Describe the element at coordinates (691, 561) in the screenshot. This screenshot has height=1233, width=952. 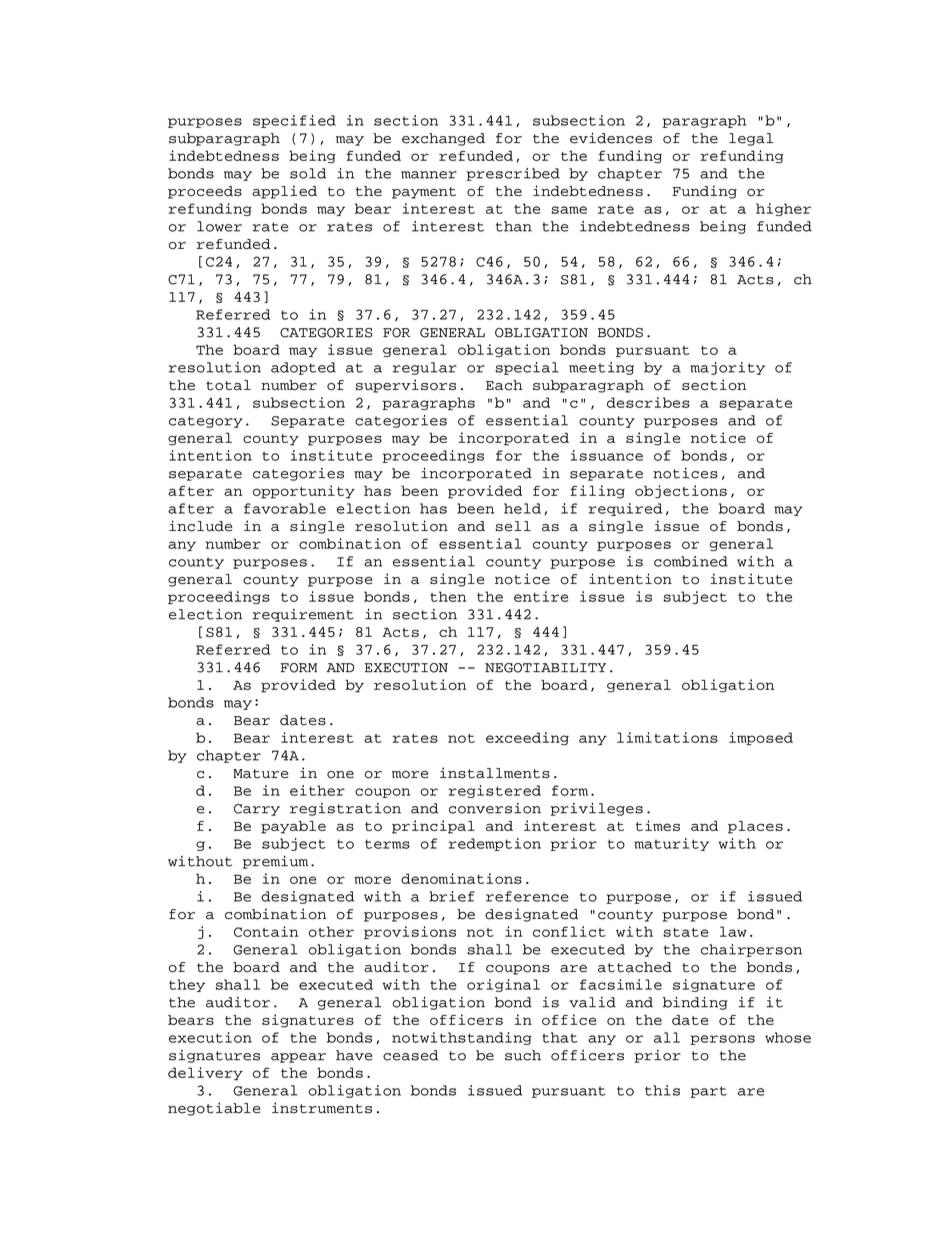
I see `combined` at that location.
